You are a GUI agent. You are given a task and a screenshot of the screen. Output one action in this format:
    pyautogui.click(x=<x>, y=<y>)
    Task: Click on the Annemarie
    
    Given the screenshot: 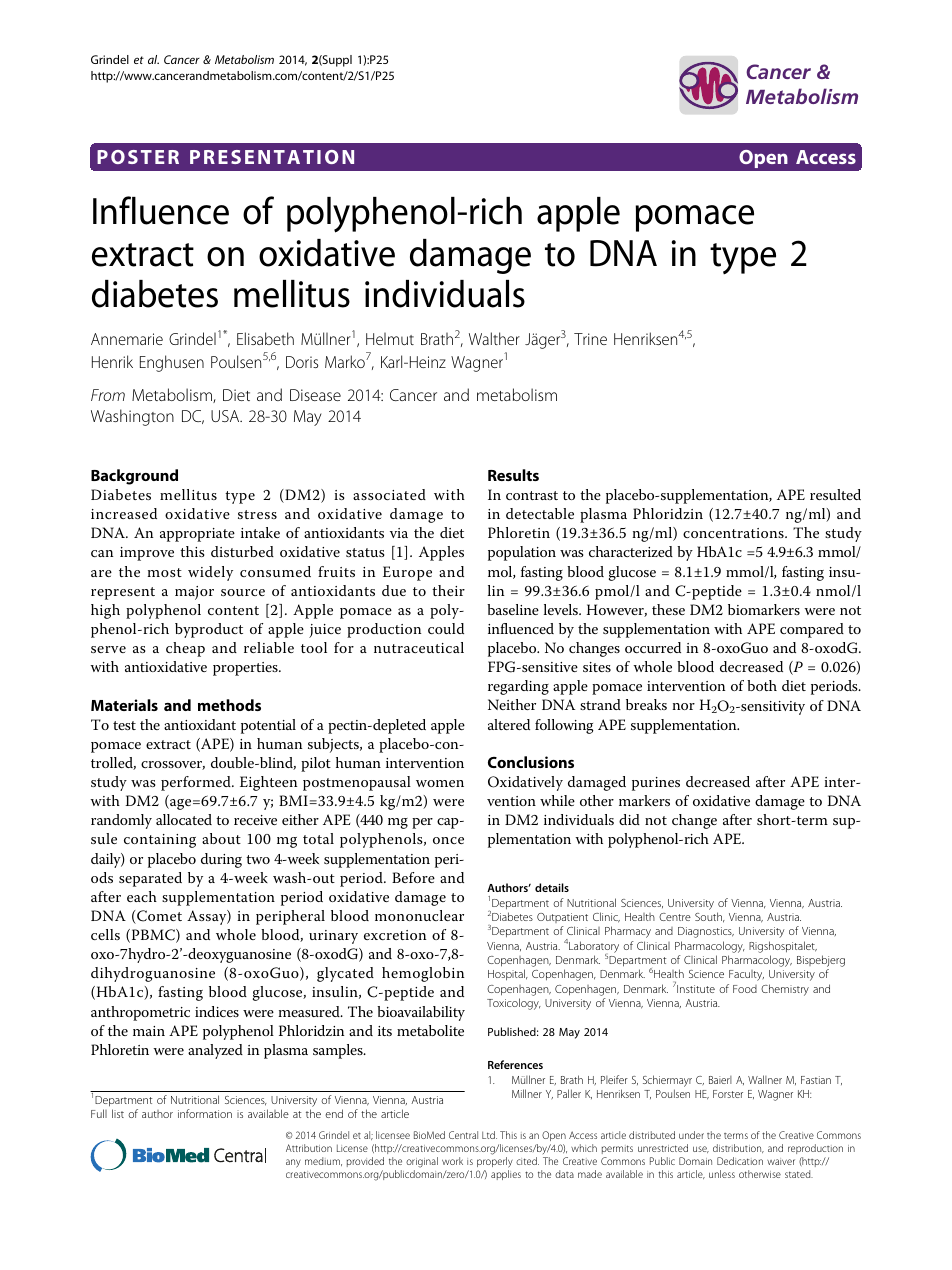 What is the action you would take?
    pyautogui.click(x=127, y=339)
